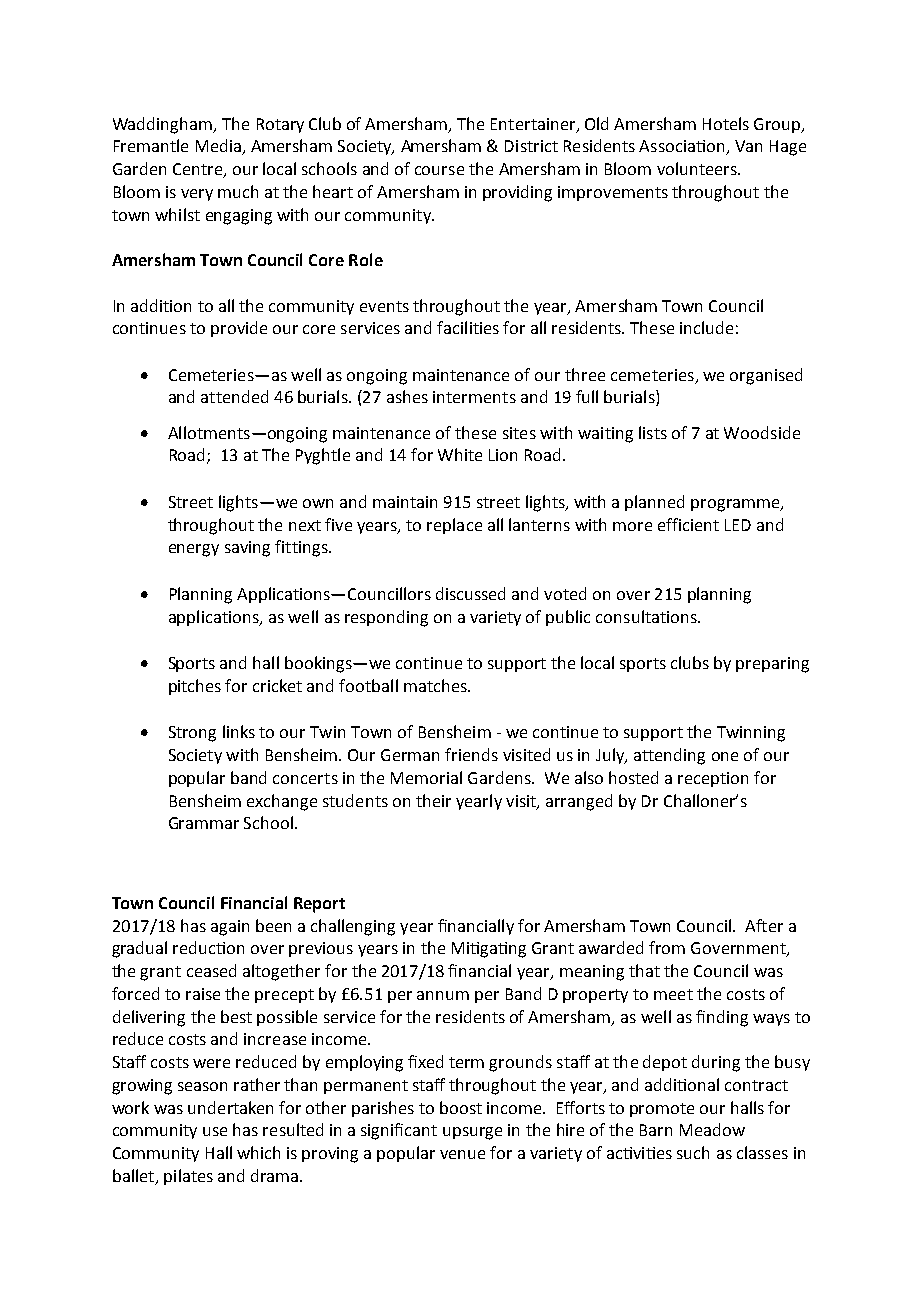 This screenshot has height=1308, width=924. Describe the element at coordinates (439, 170) in the screenshot. I see `course` at that location.
